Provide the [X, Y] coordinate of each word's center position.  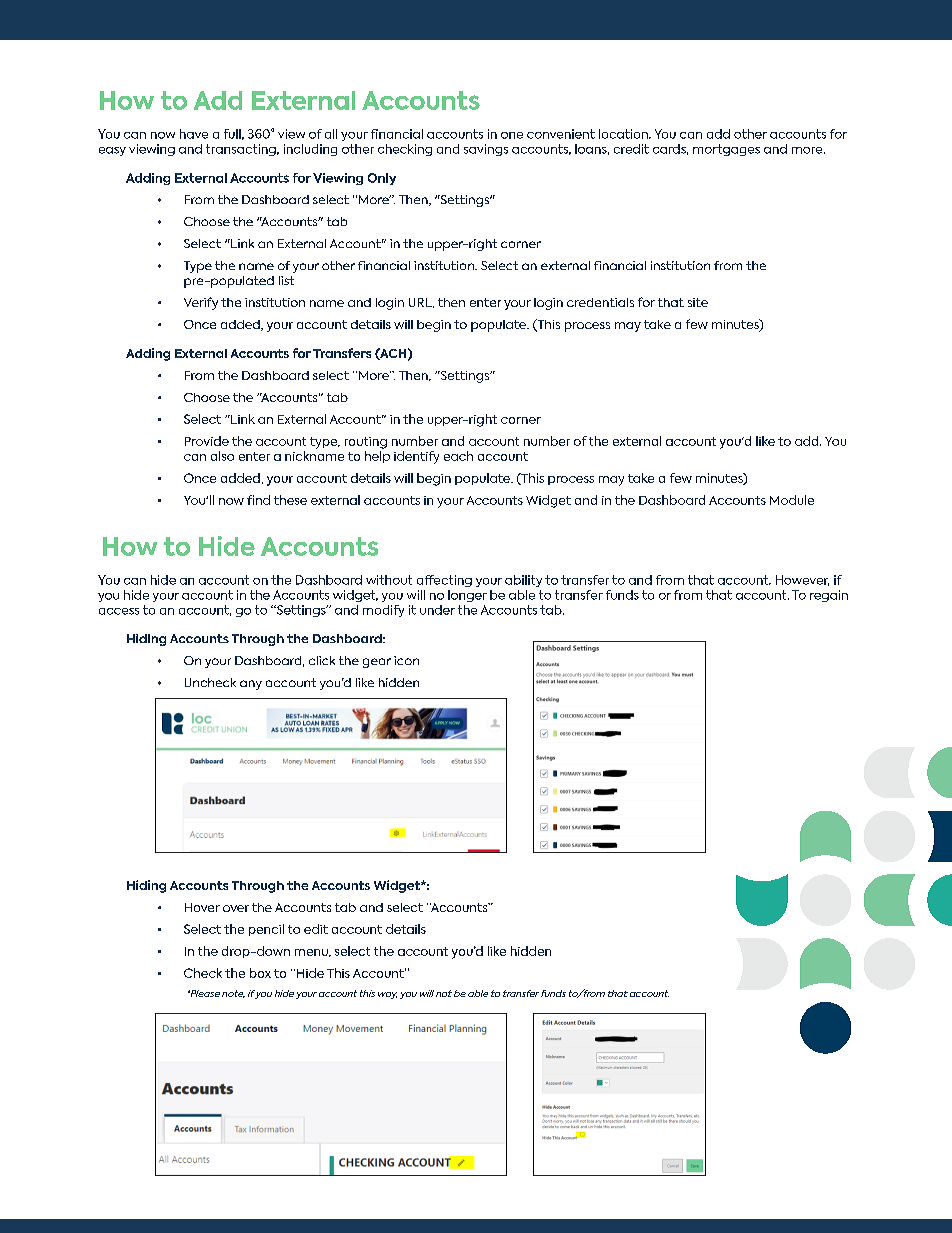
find [258, 500]
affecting [444, 581]
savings [486, 150]
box [260, 973]
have [194, 134]
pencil [266, 930]
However [802, 580]
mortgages [726, 150]
